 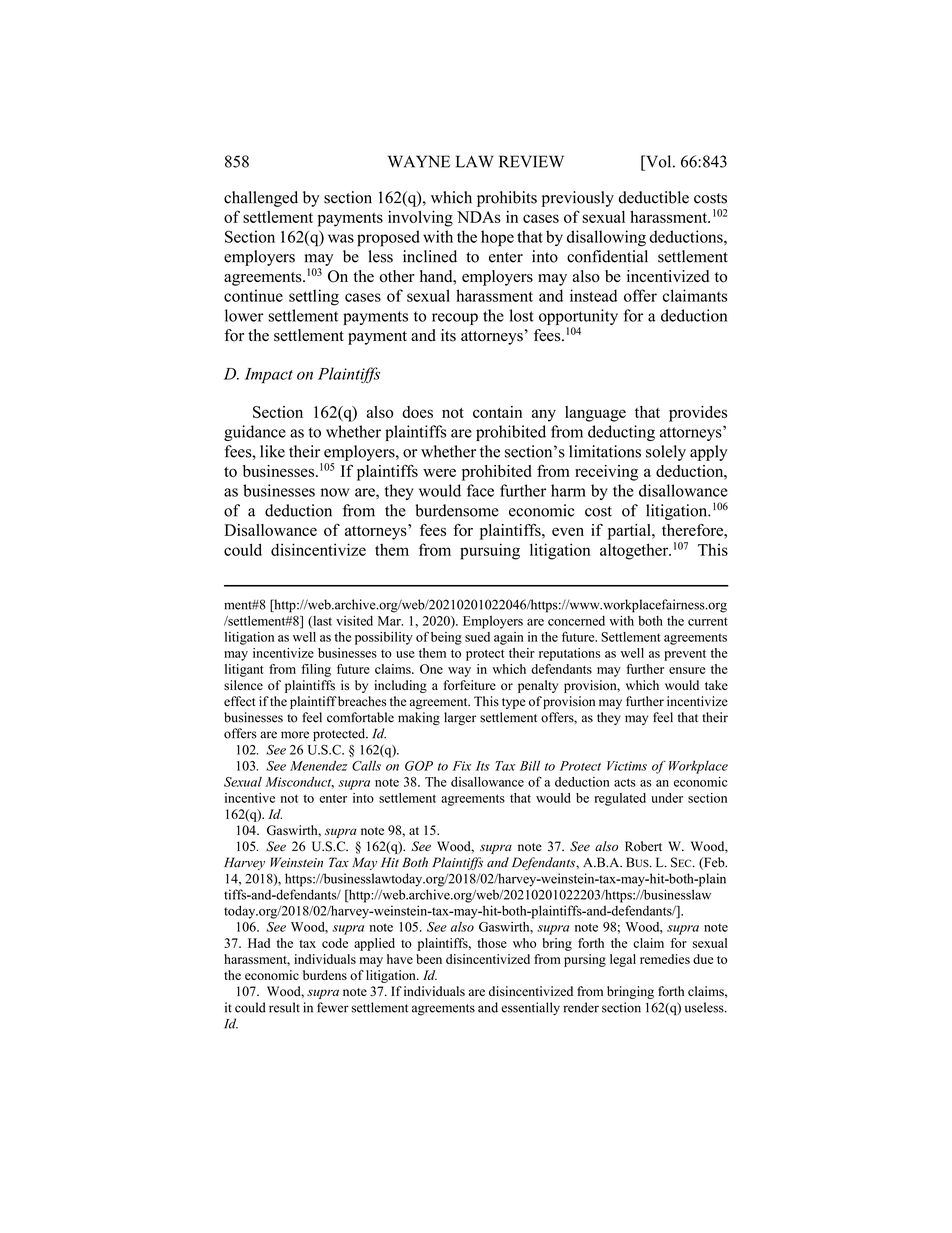 What do you see at coordinates (708, 621) in the screenshot?
I see `current` at bounding box center [708, 621].
